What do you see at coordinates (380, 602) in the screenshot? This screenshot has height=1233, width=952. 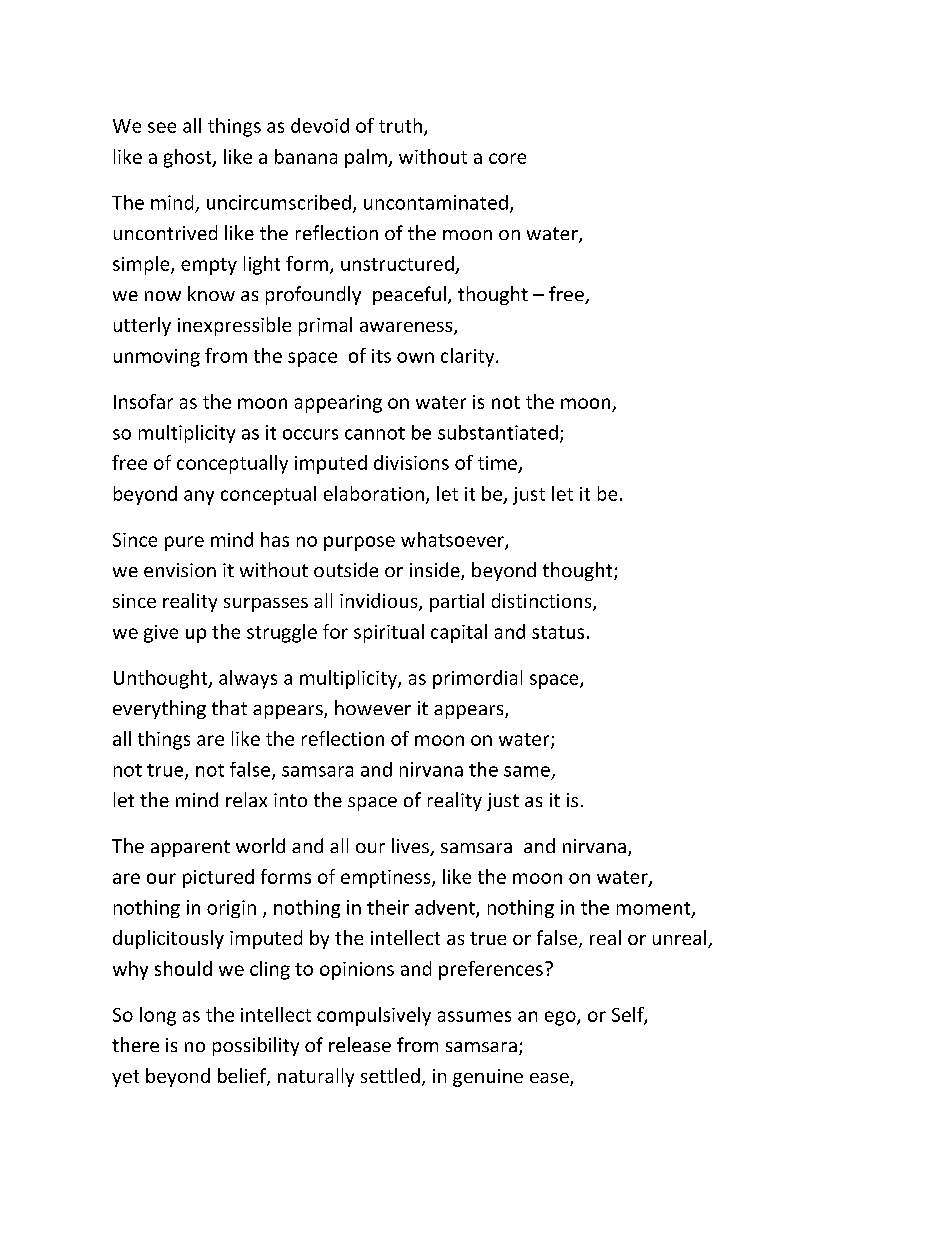 I see `invidious` at bounding box center [380, 602].
